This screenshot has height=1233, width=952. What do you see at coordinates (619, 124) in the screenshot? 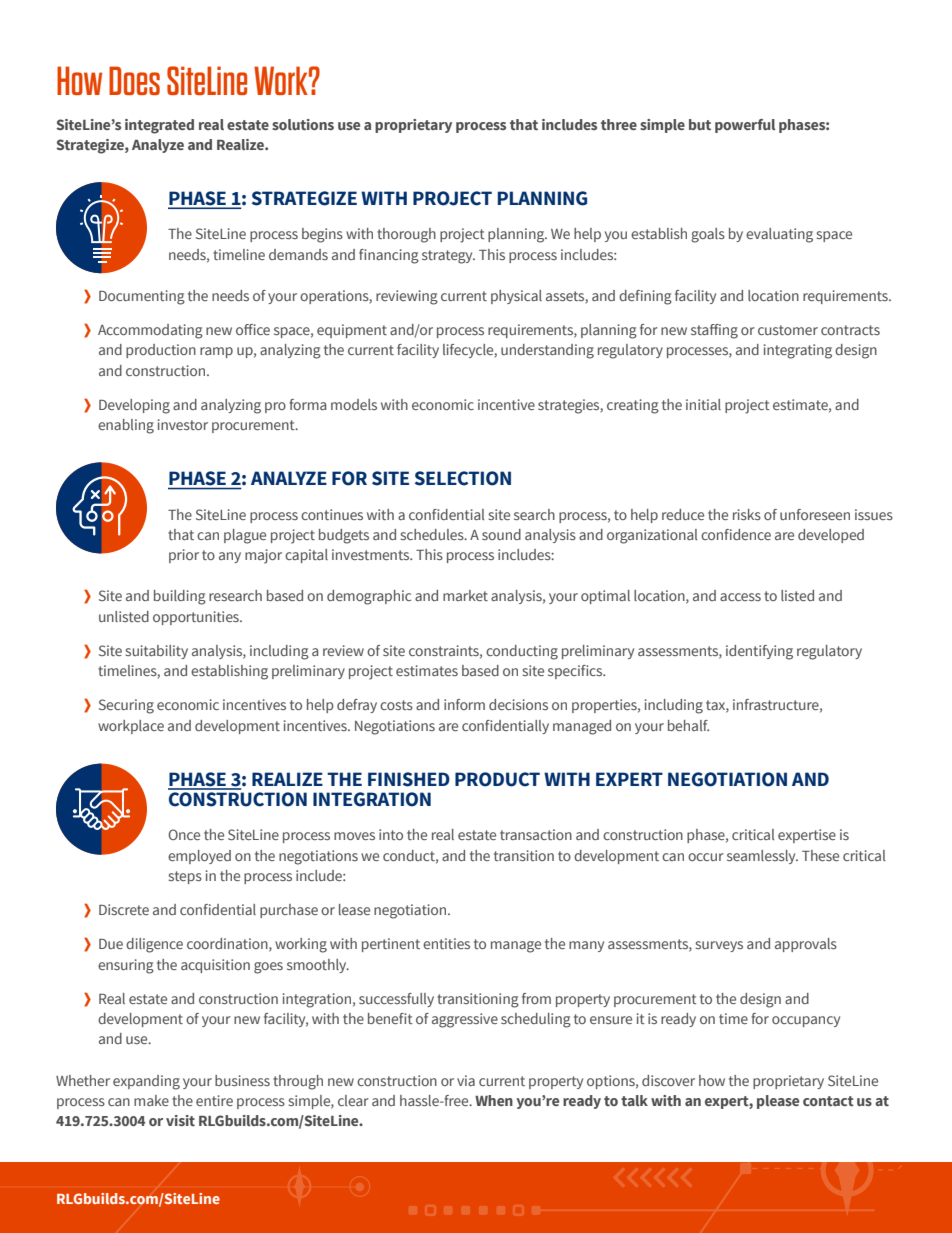
I see `three` at bounding box center [619, 124].
